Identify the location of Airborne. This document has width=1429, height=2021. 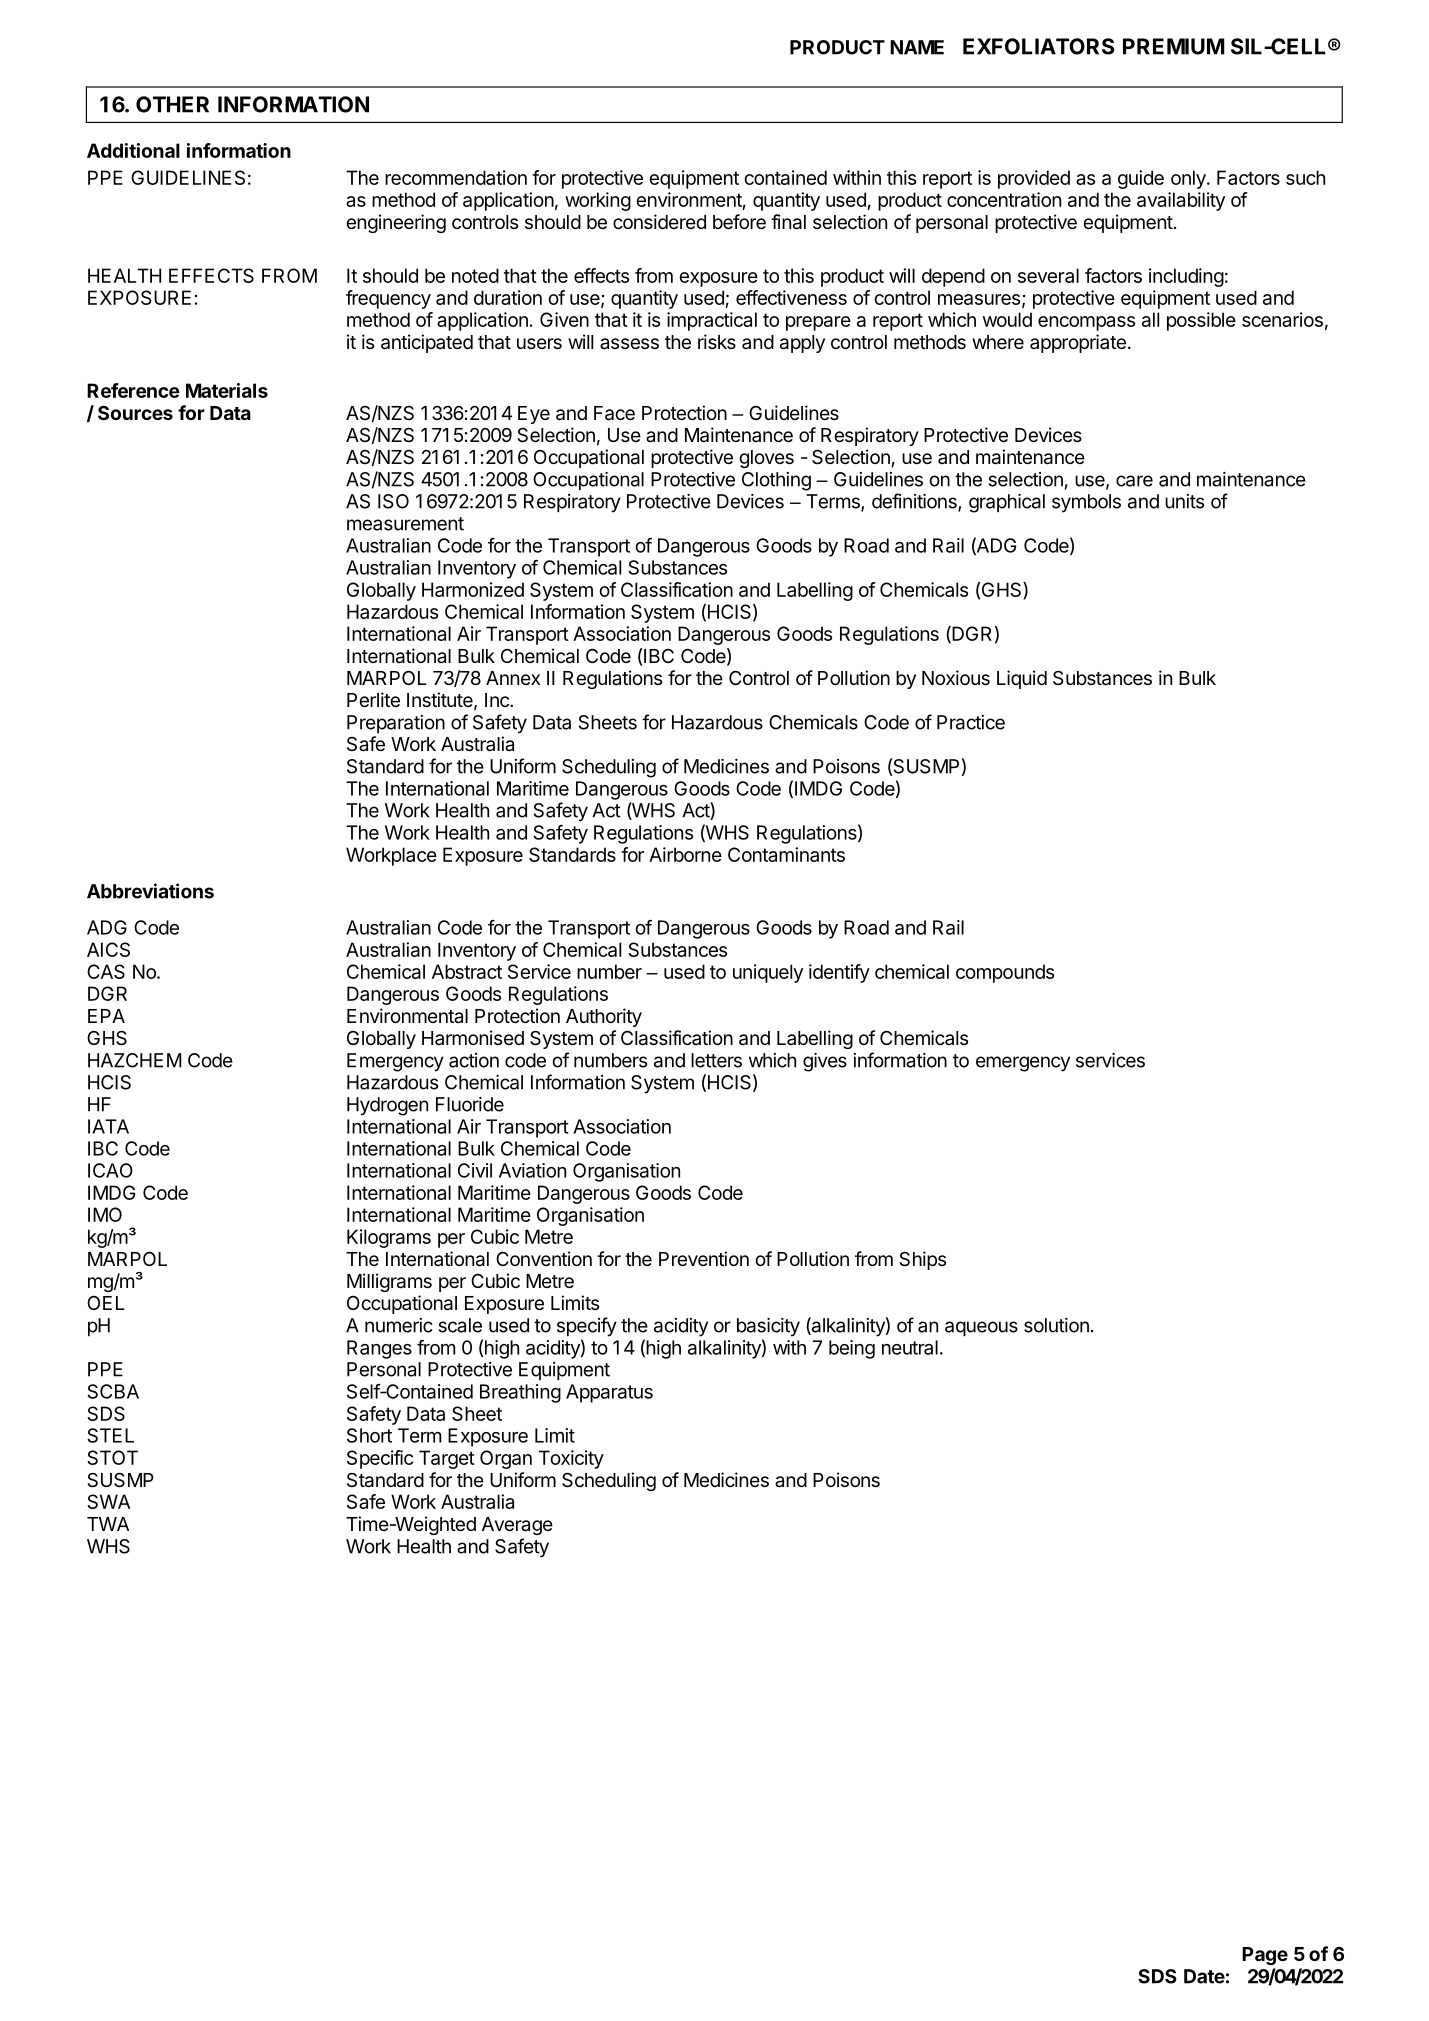
(685, 854).
